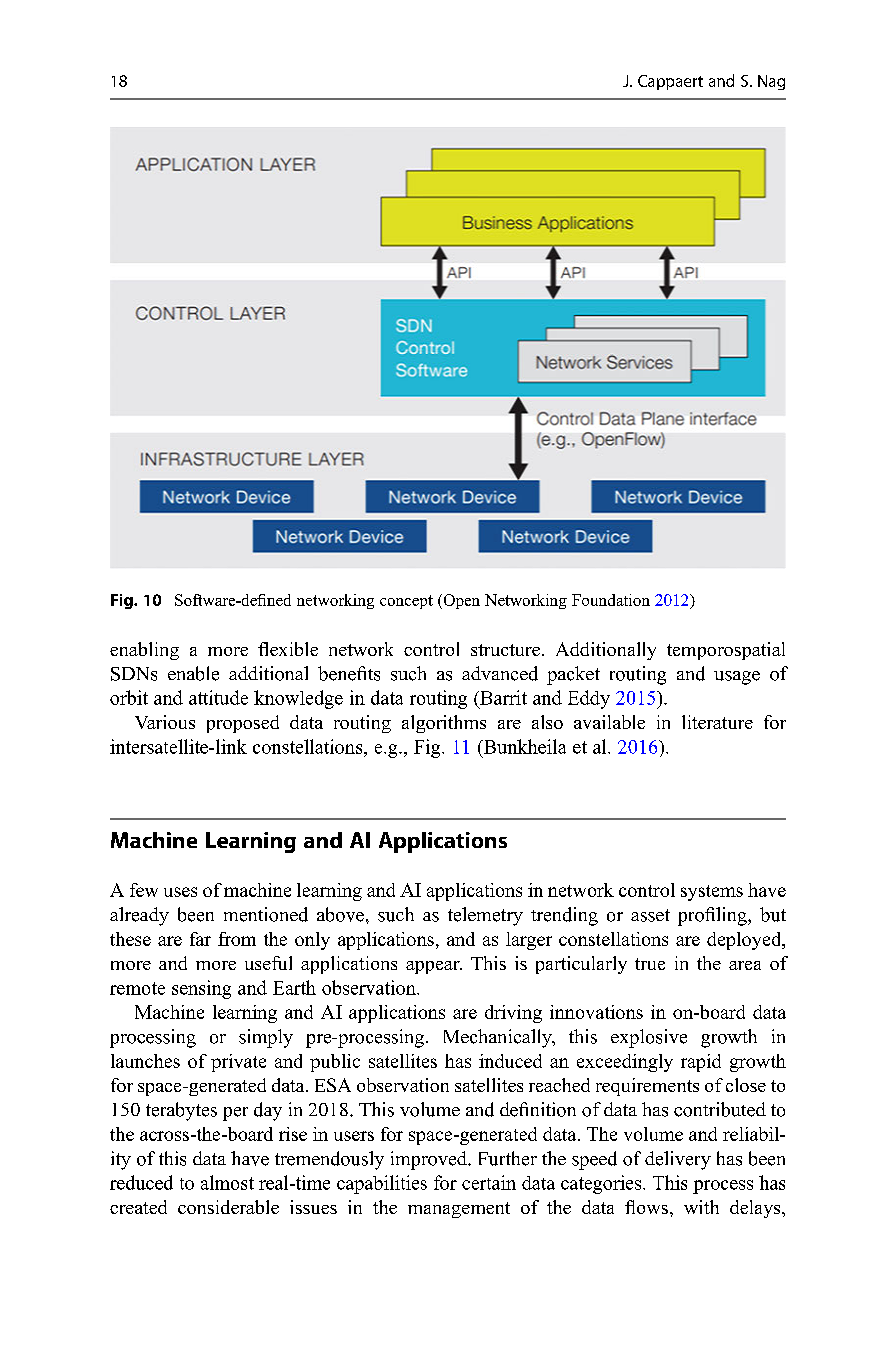 The image size is (896, 1359). Describe the element at coordinates (227, 1182) in the screenshot. I see `almost` at that location.
